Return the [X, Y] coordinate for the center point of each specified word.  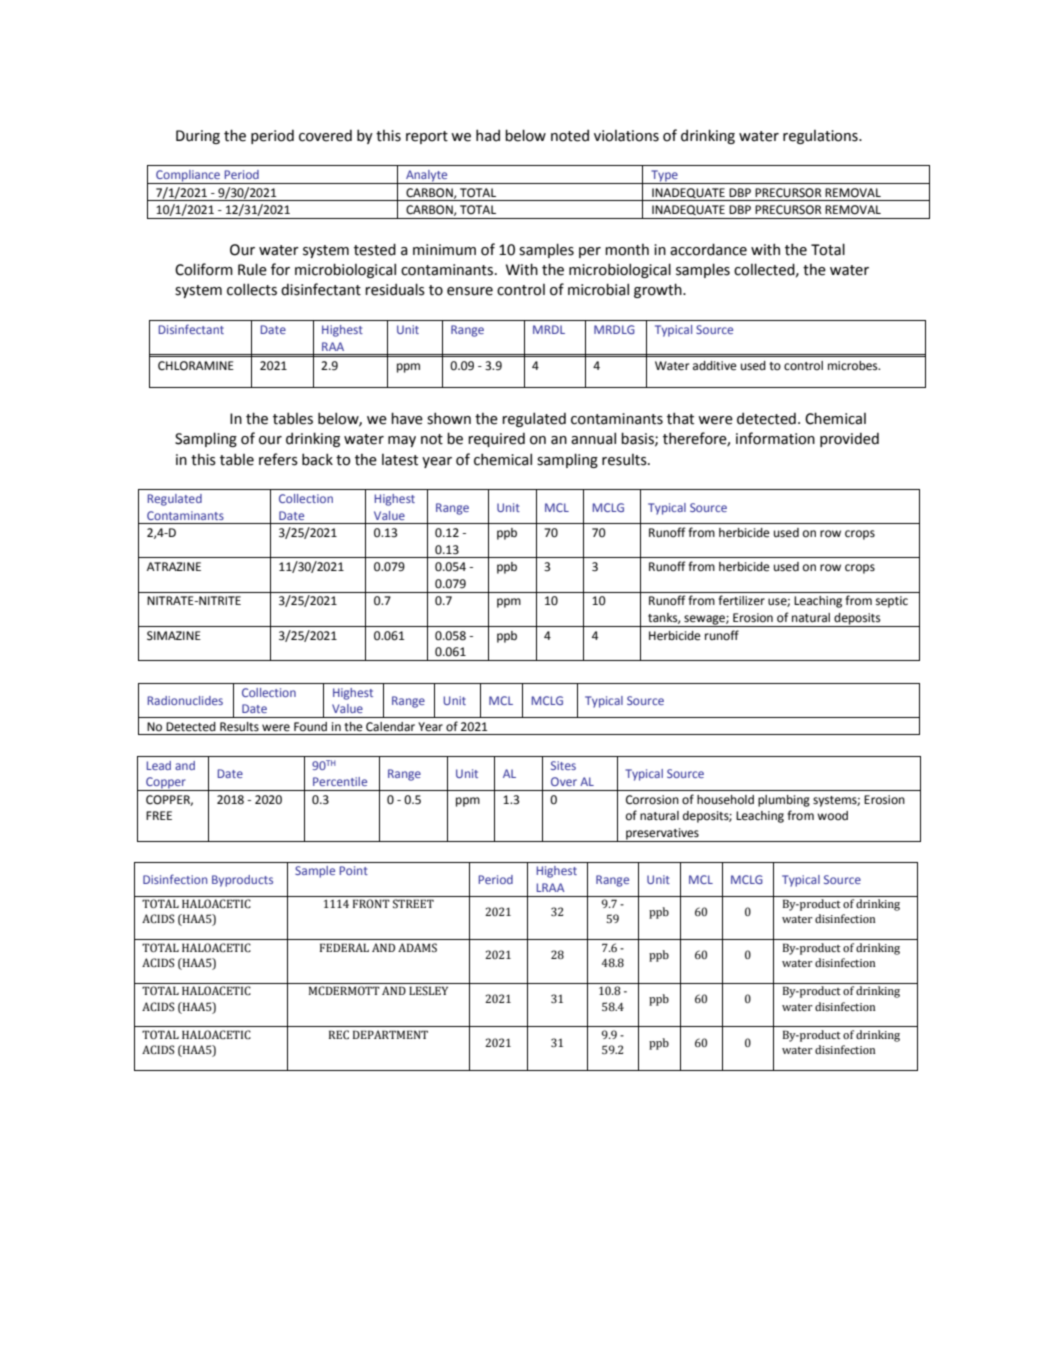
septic [892, 602]
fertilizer [741, 600]
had [488, 135]
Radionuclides [185, 700]
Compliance [188, 177]
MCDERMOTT [344, 990]
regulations [821, 137]
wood [832, 816]
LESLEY [428, 990]
